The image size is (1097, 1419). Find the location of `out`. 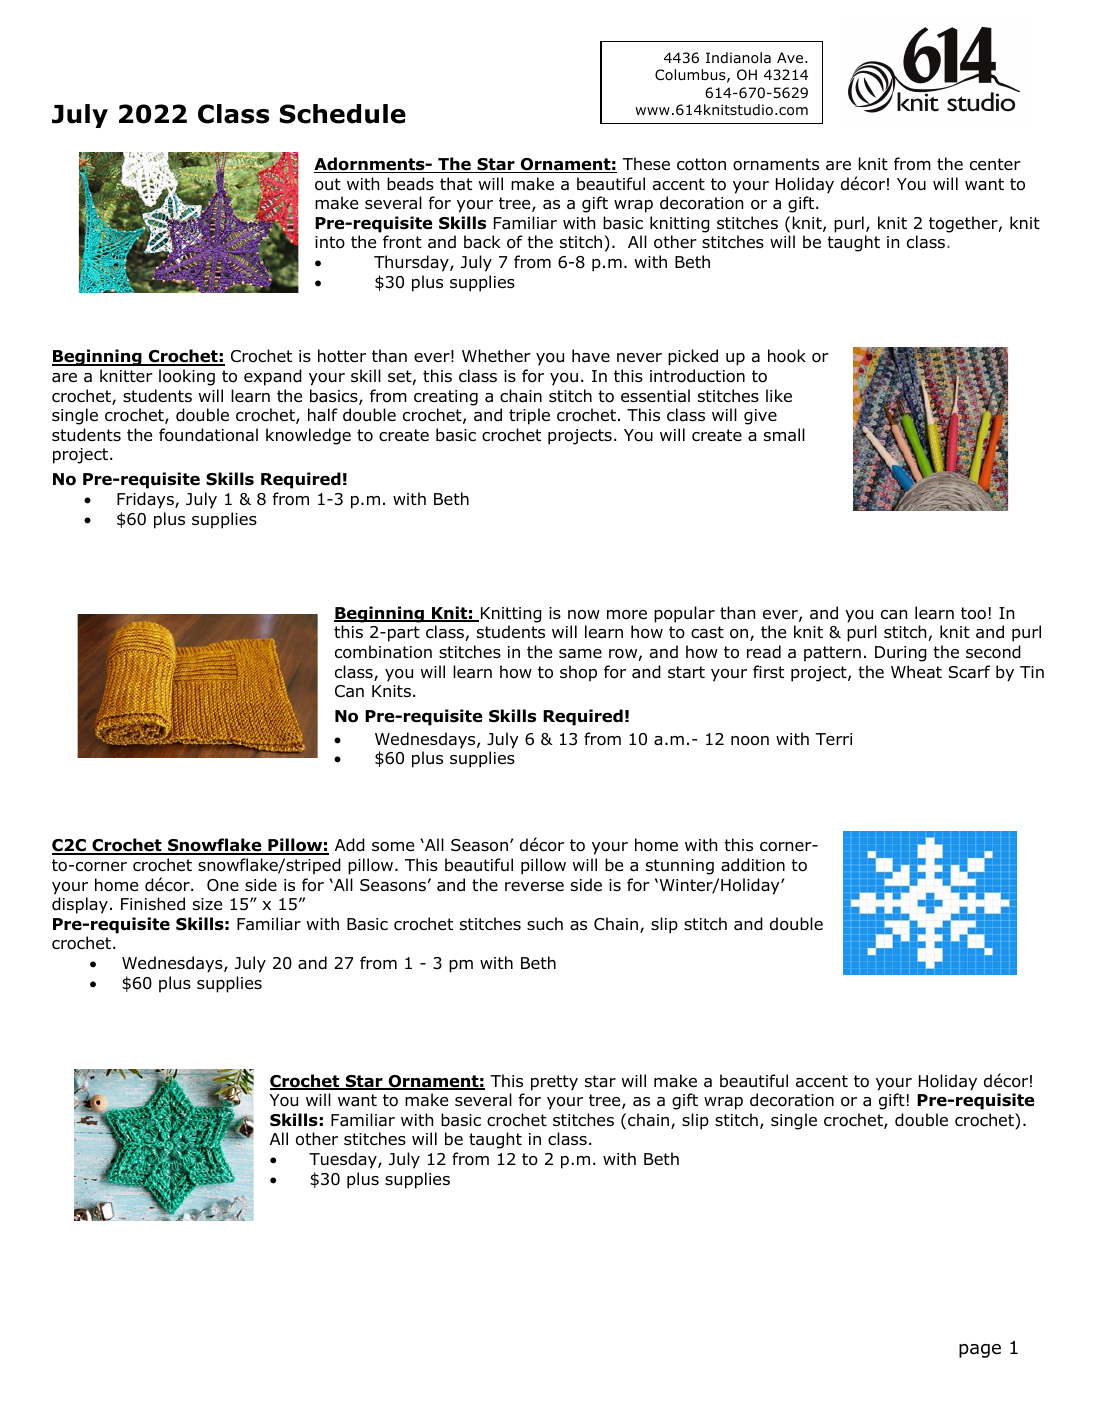

out is located at coordinates (328, 184).
